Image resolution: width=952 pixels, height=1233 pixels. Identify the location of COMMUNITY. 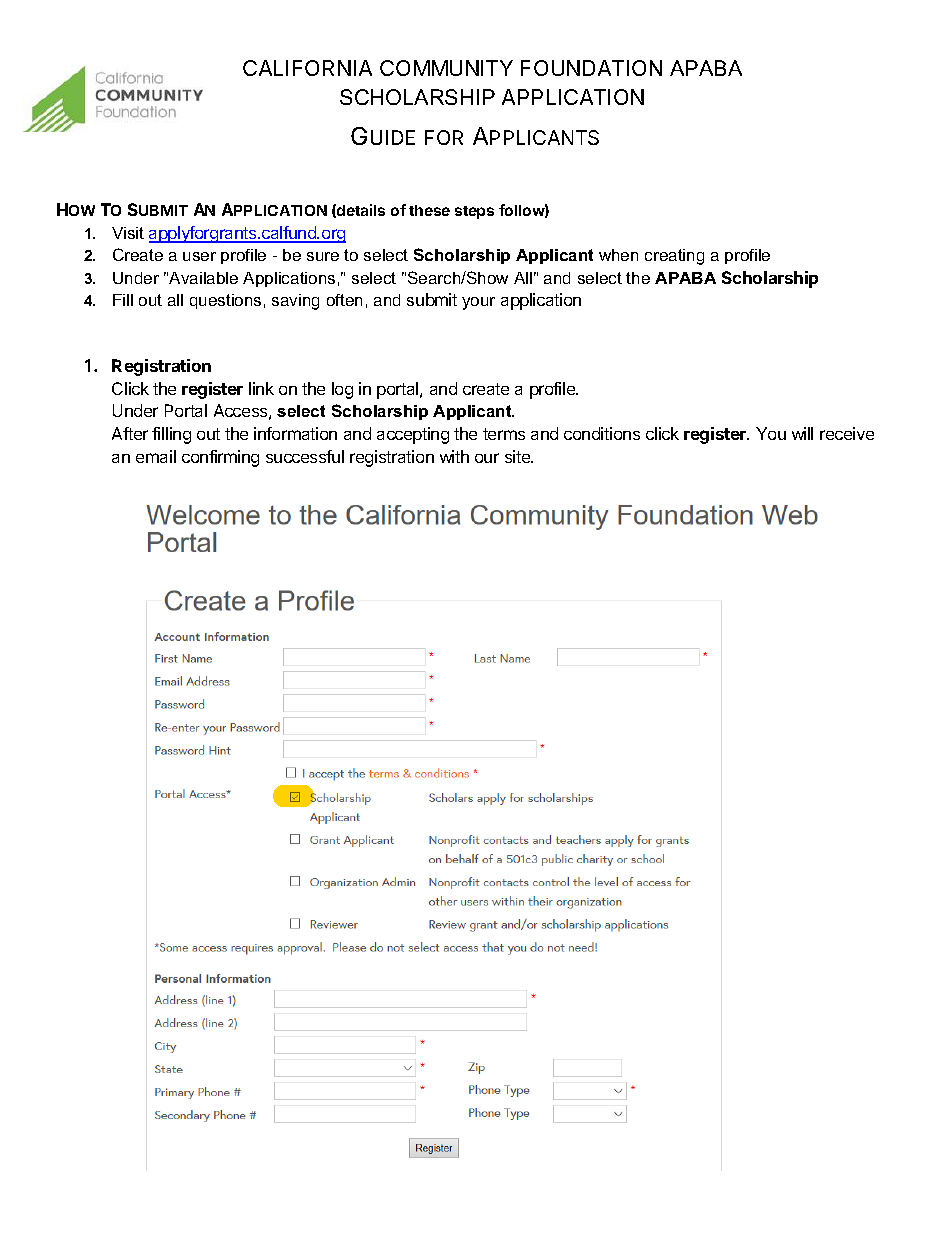
(446, 68).
